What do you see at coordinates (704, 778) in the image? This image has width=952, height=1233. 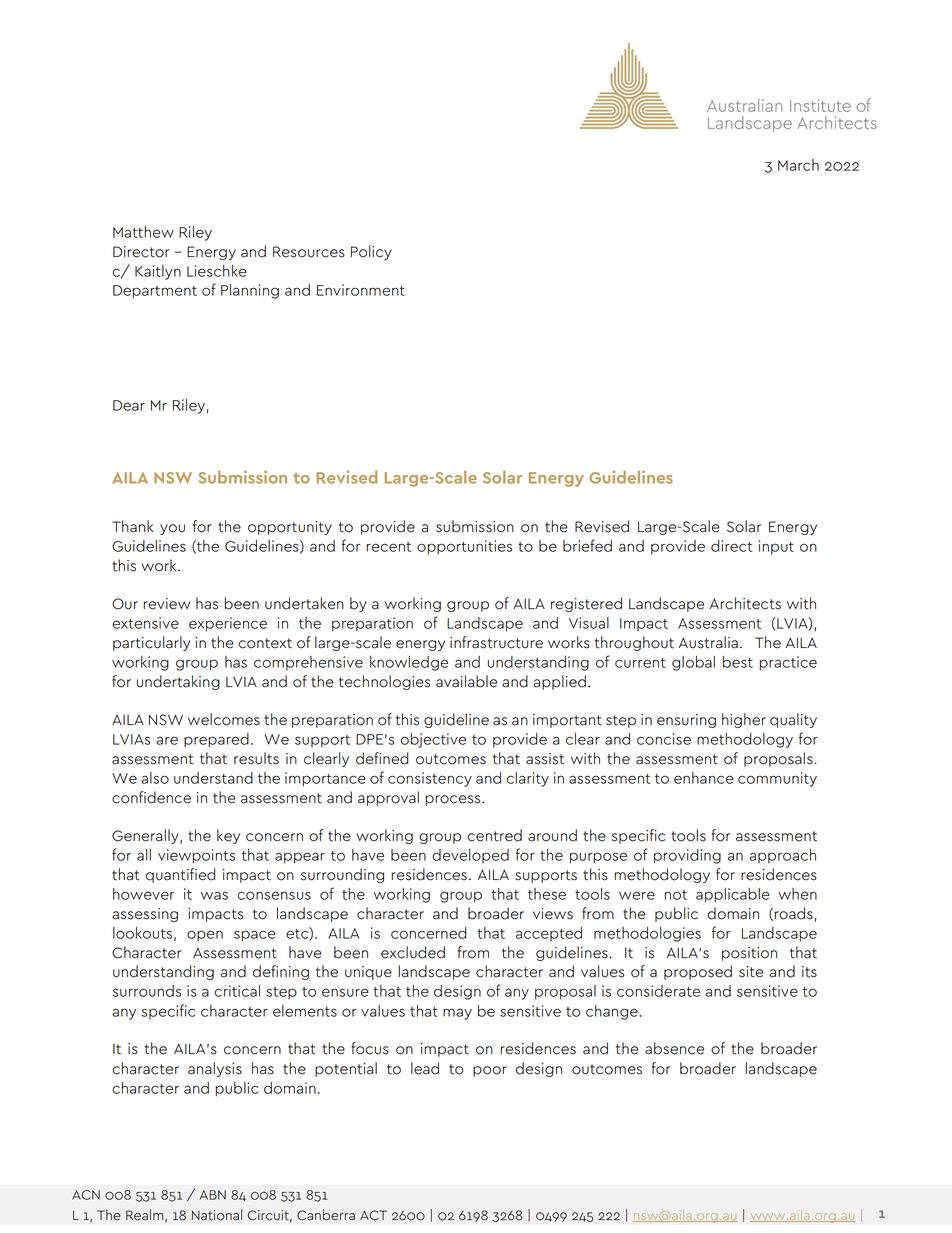 I see `enhance` at bounding box center [704, 778].
